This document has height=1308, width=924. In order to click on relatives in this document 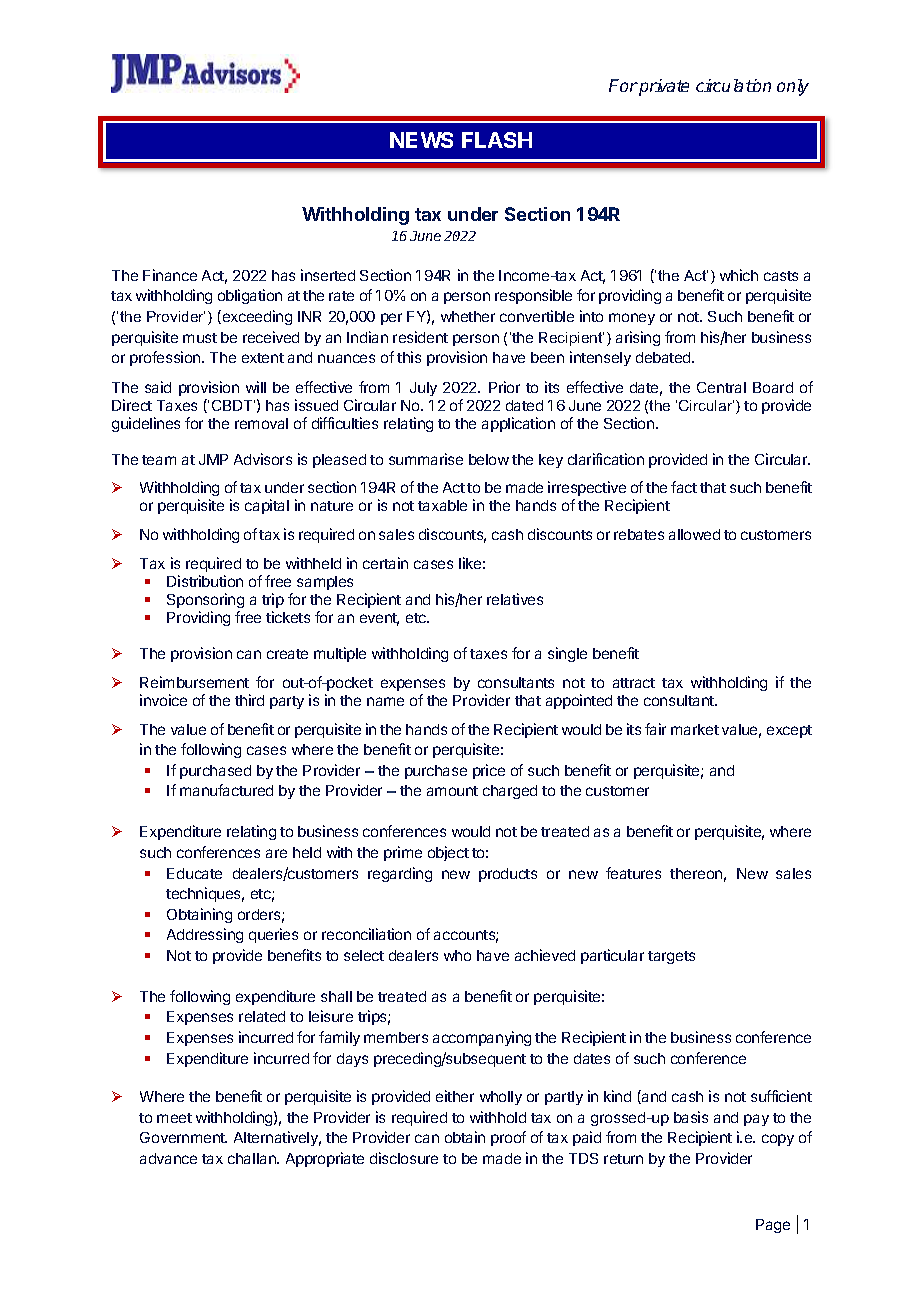, I will do `click(515, 599)`.
